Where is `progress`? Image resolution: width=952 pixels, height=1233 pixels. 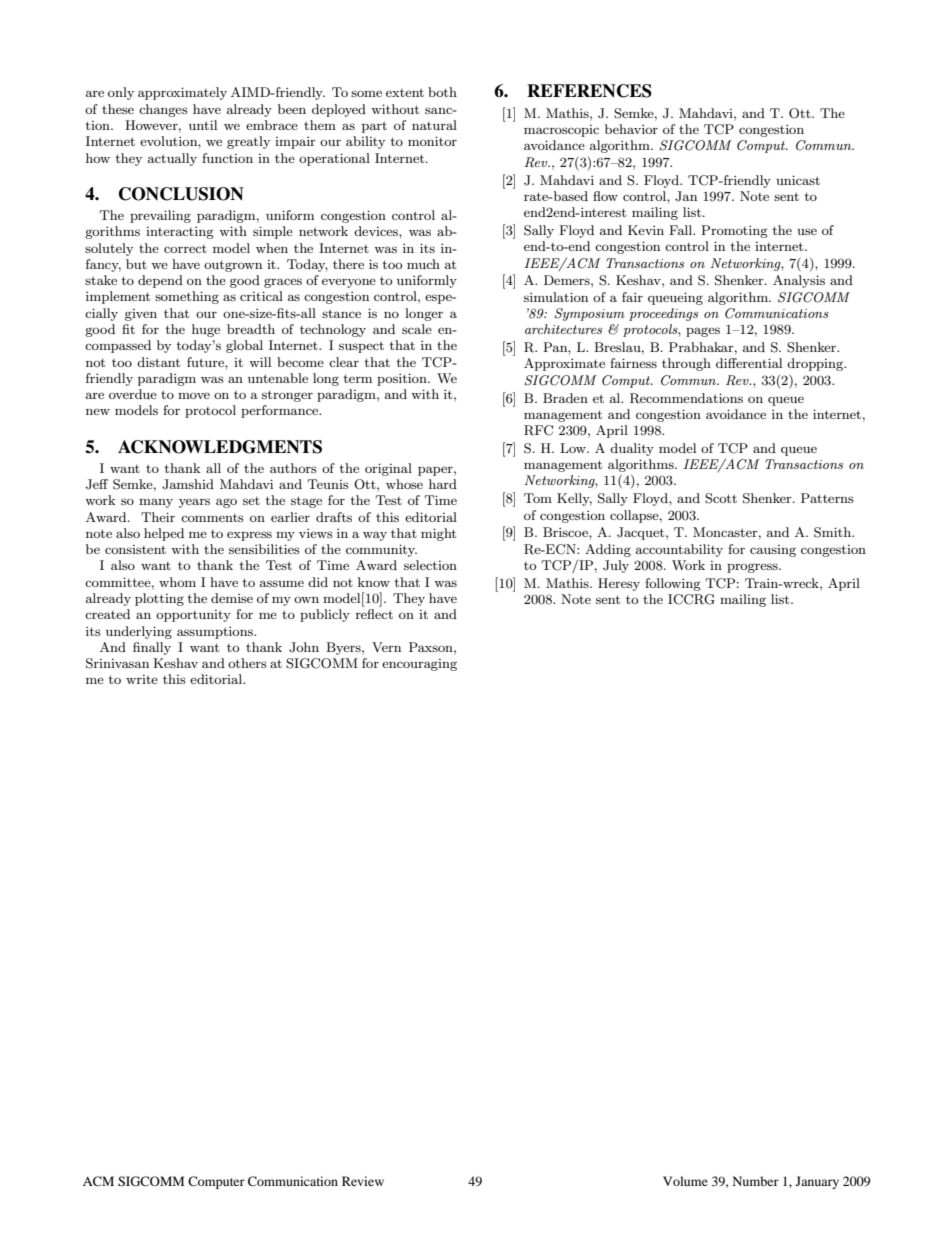
progress is located at coordinates (753, 568).
